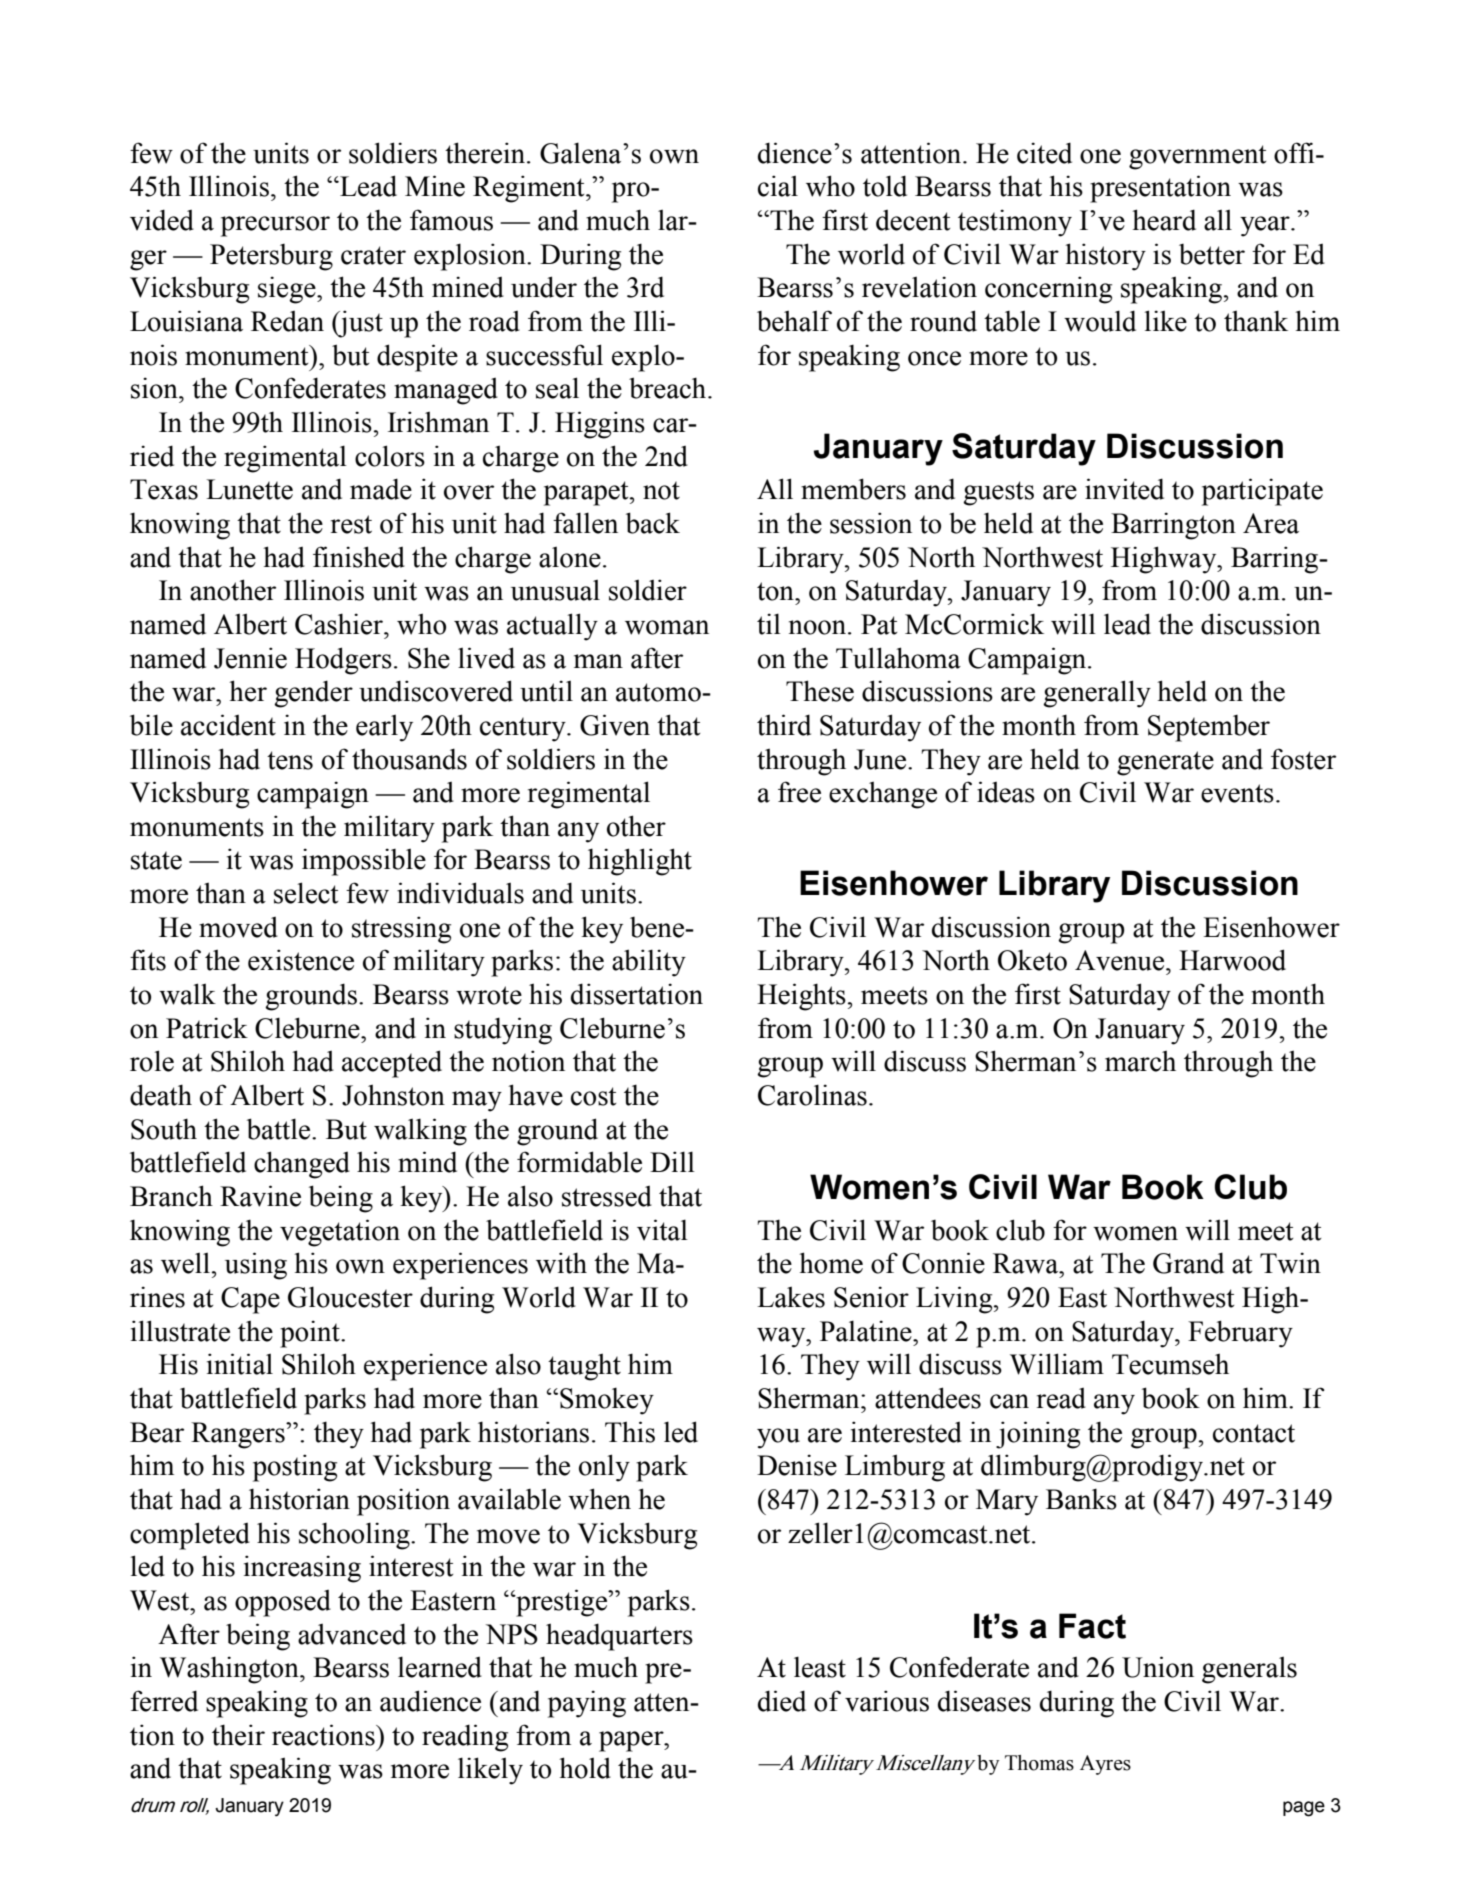 The image size is (1471, 1904). Describe the element at coordinates (1164, 220) in the screenshot. I see `heard` at that location.
